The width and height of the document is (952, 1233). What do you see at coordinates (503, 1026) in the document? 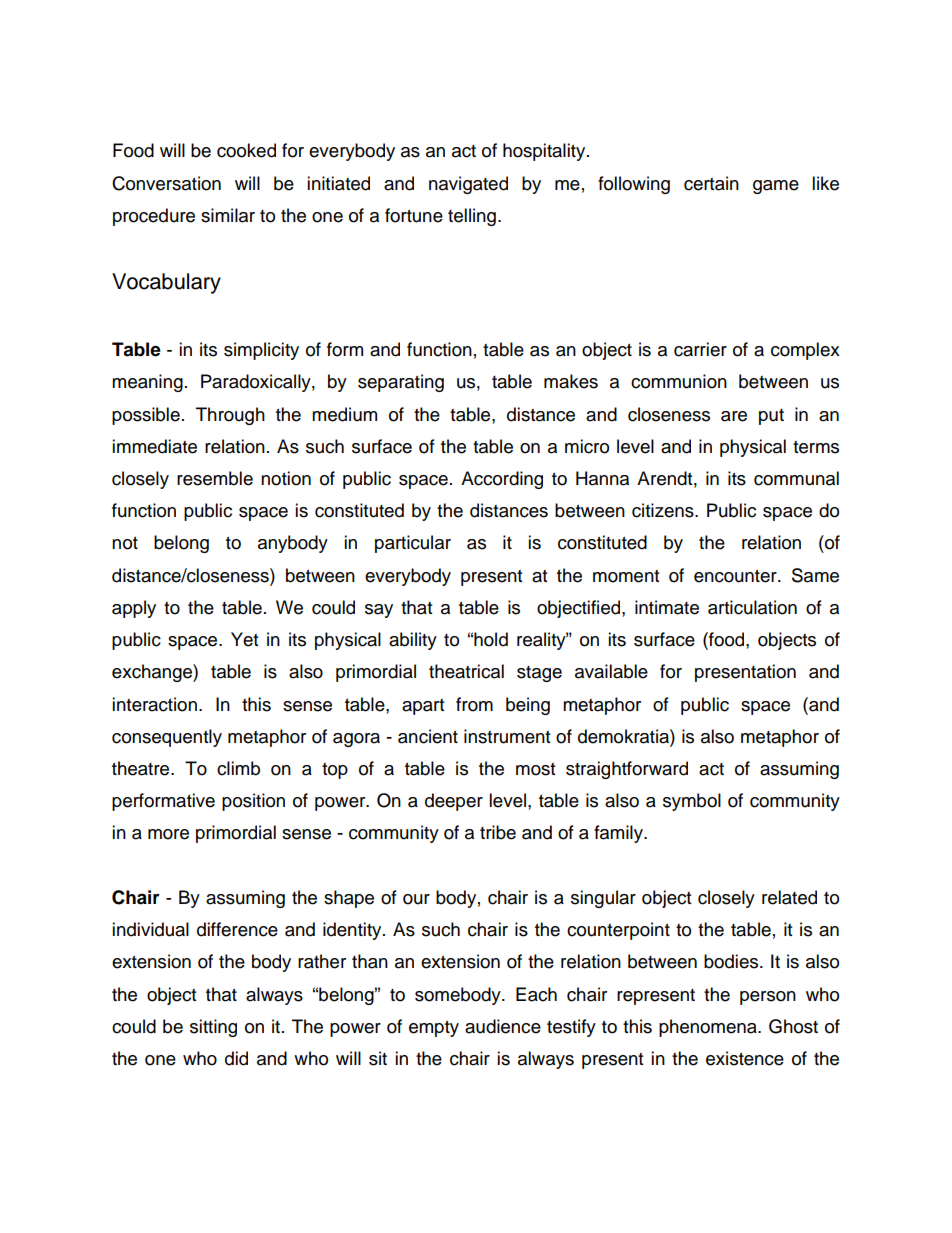
I see `audience` at bounding box center [503, 1026].
